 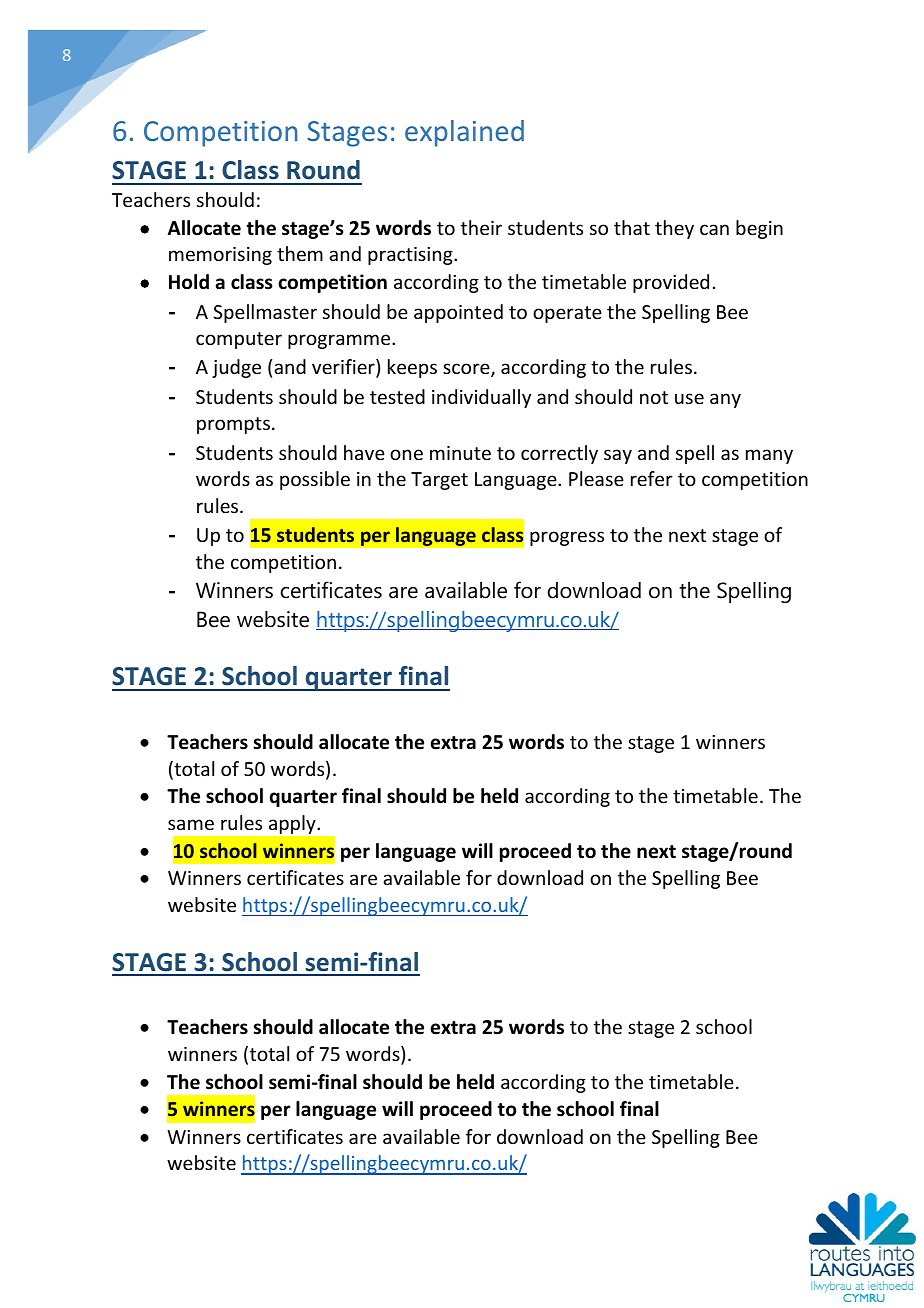 I want to click on explained, so click(x=464, y=133).
